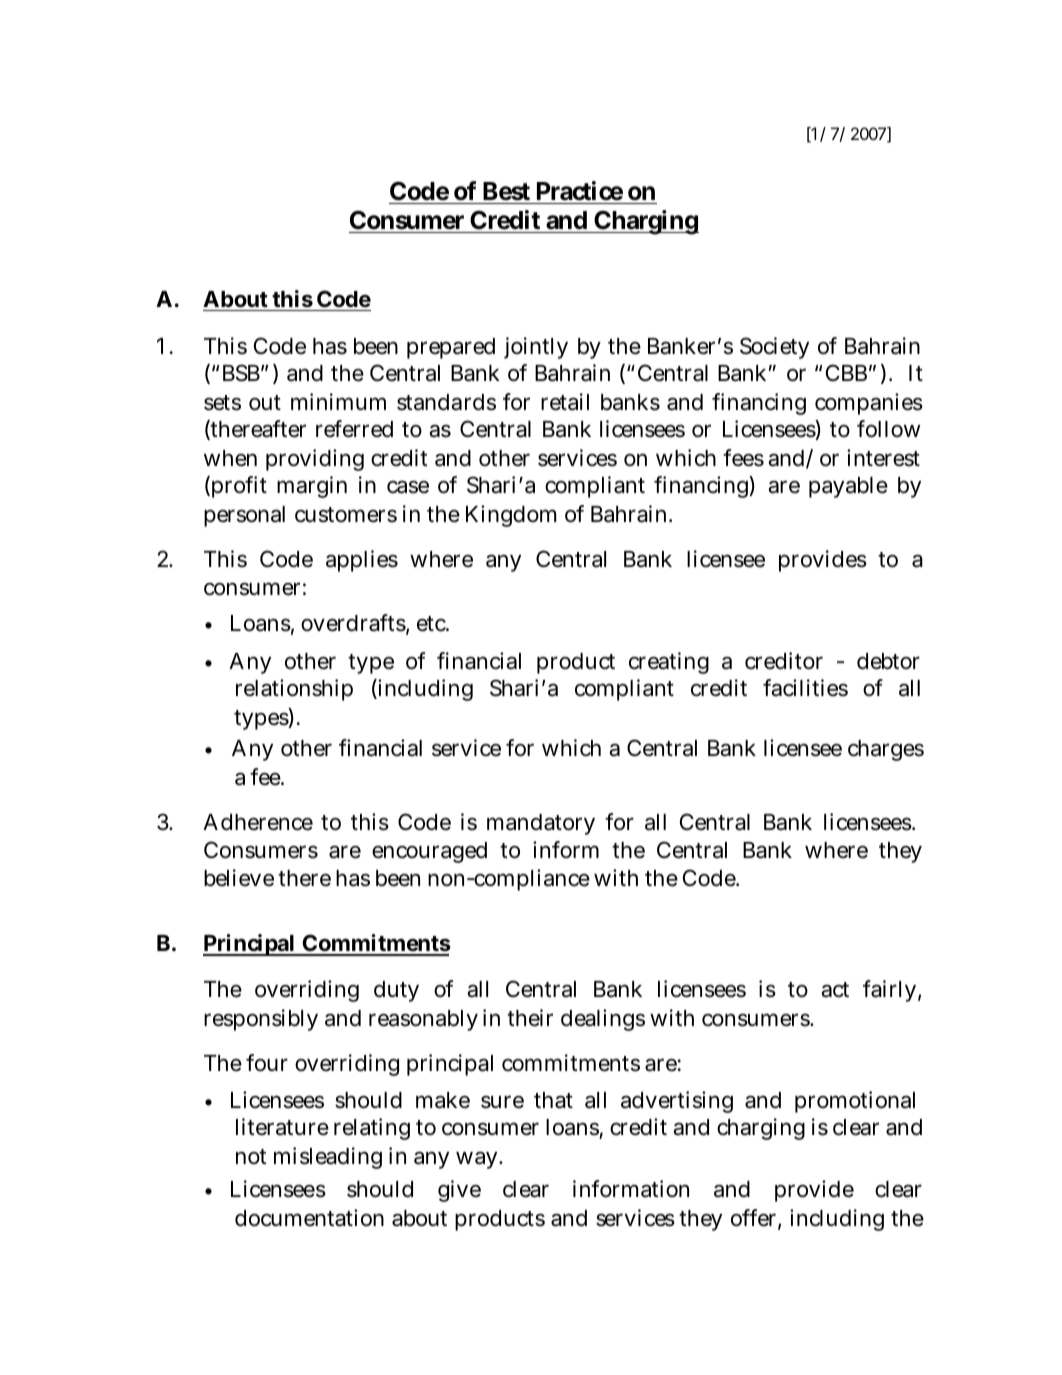 This document has height=1375, width=1062. Describe the element at coordinates (848, 487) in the document. I see `payable` at that location.
